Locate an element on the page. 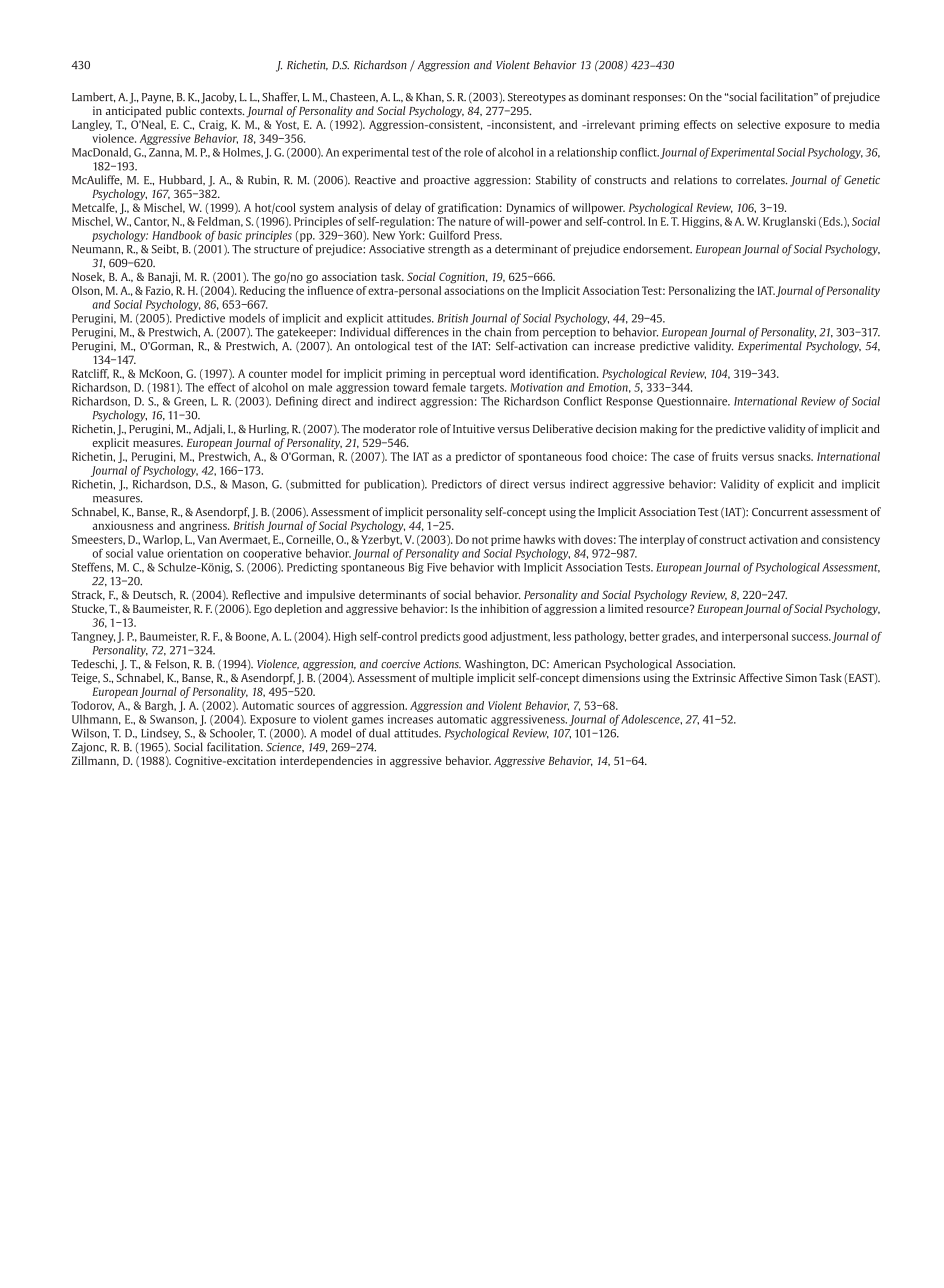  chain is located at coordinates (498, 332).
